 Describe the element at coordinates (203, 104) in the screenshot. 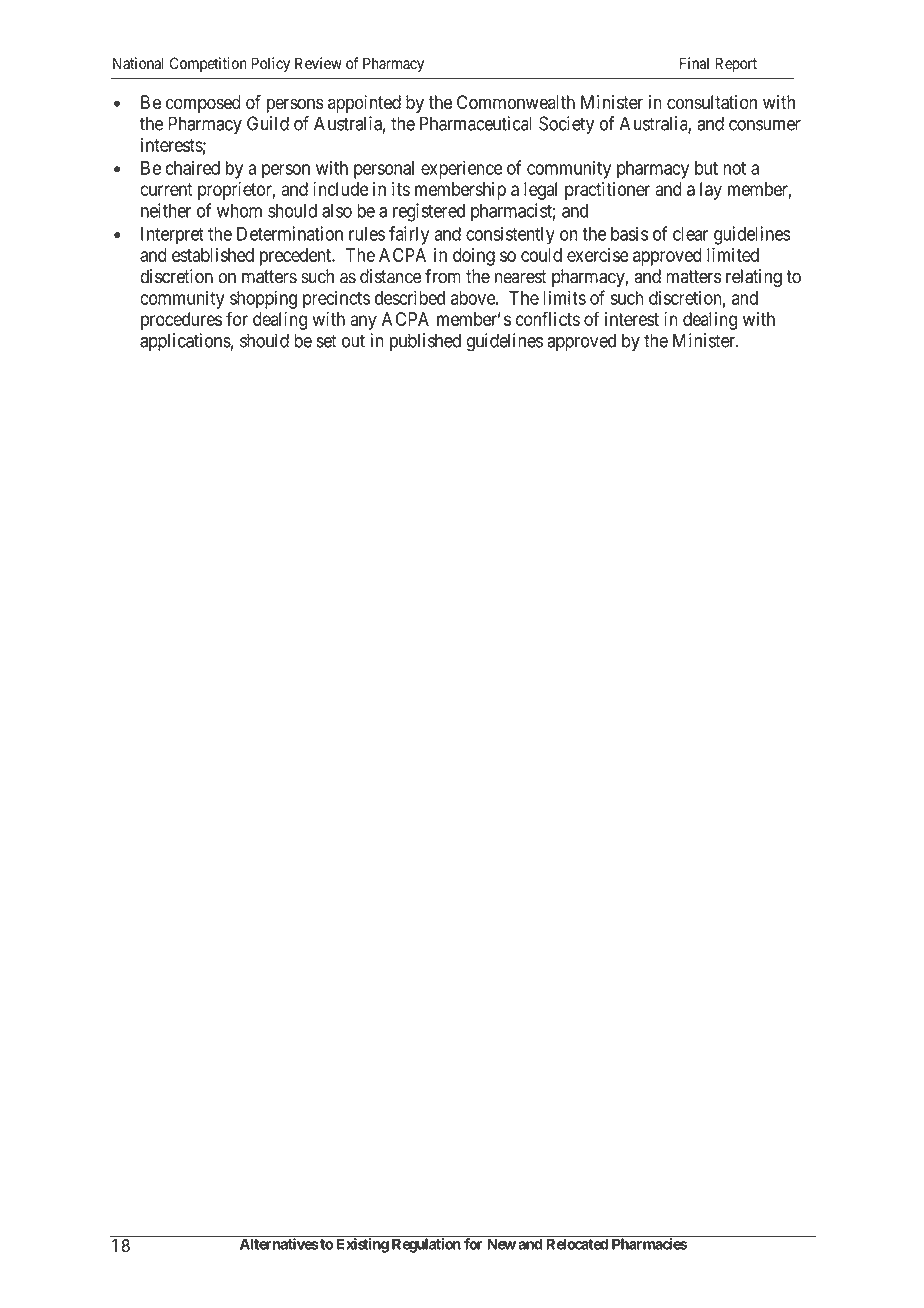

I see `composed` at that location.
